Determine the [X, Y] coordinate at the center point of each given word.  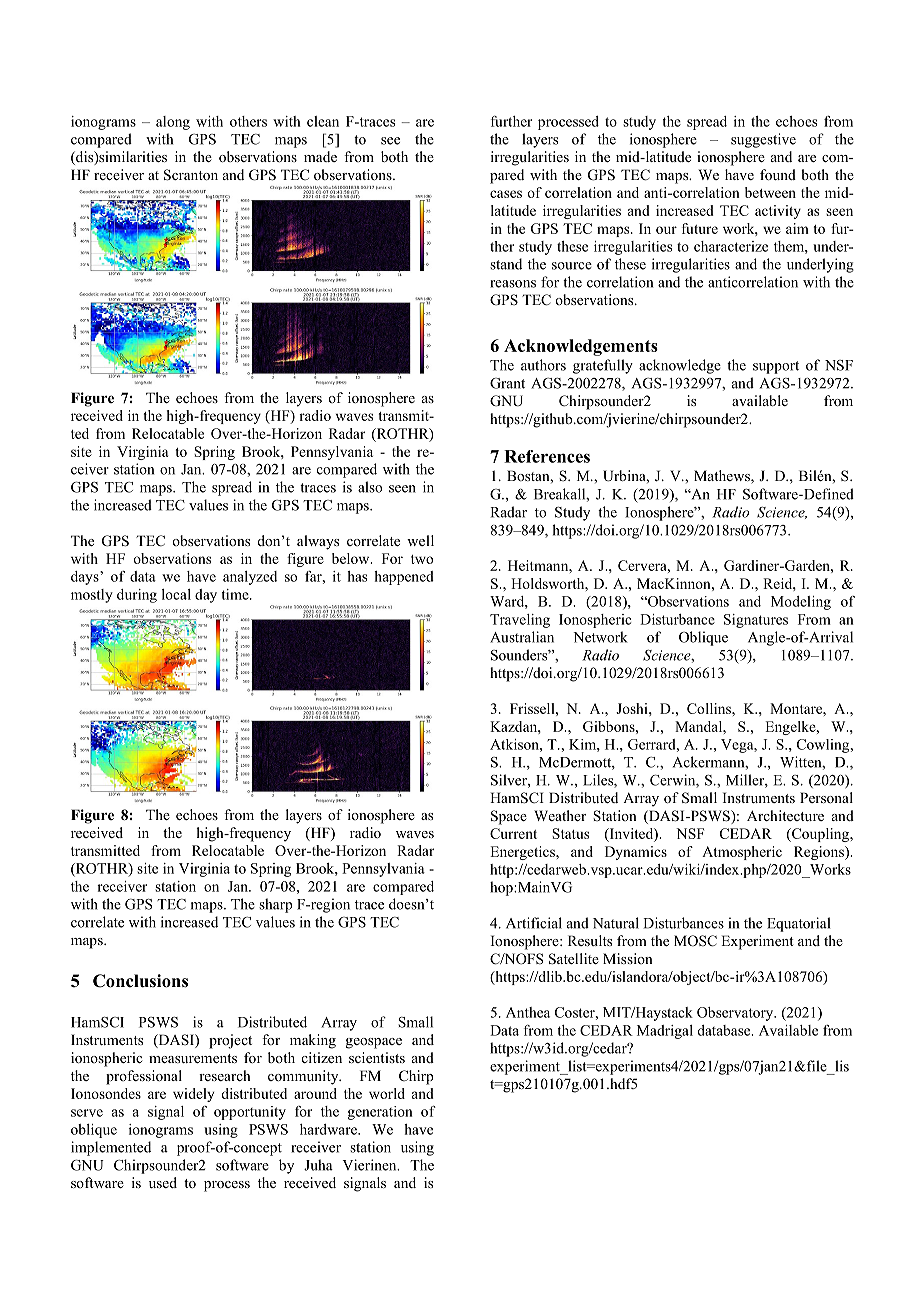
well [420, 540]
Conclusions [140, 981]
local [176, 594]
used [163, 1182]
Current [513, 833]
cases [506, 194]
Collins [710, 708]
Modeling [801, 603]
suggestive [763, 140]
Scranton [191, 175]
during [137, 596]
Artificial [534, 923]
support [776, 367]
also [370, 487]
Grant [507, 383]
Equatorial [798, 924]
